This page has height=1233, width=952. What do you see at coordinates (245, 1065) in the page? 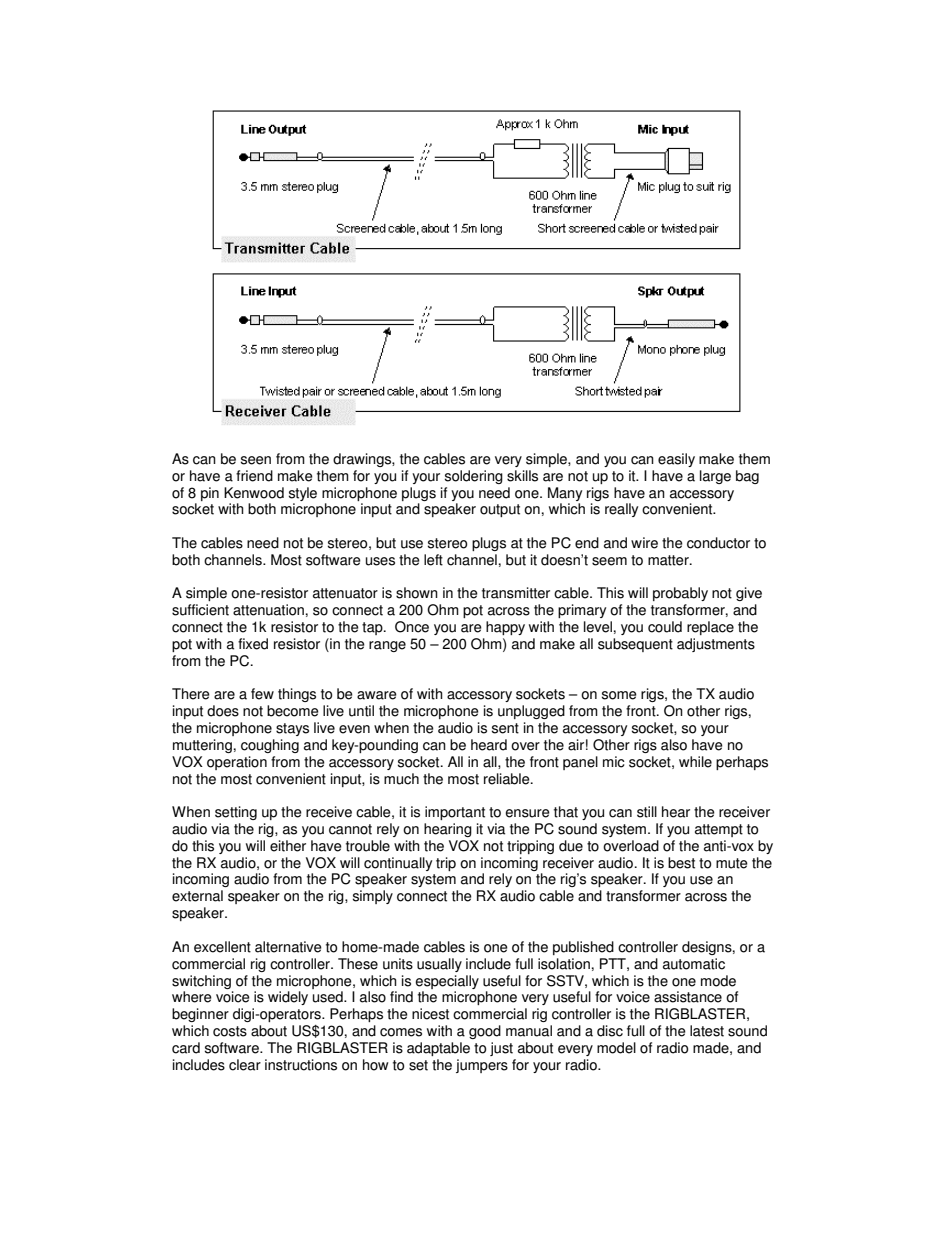
I see `clear` at bounding box center [245, 1065].
